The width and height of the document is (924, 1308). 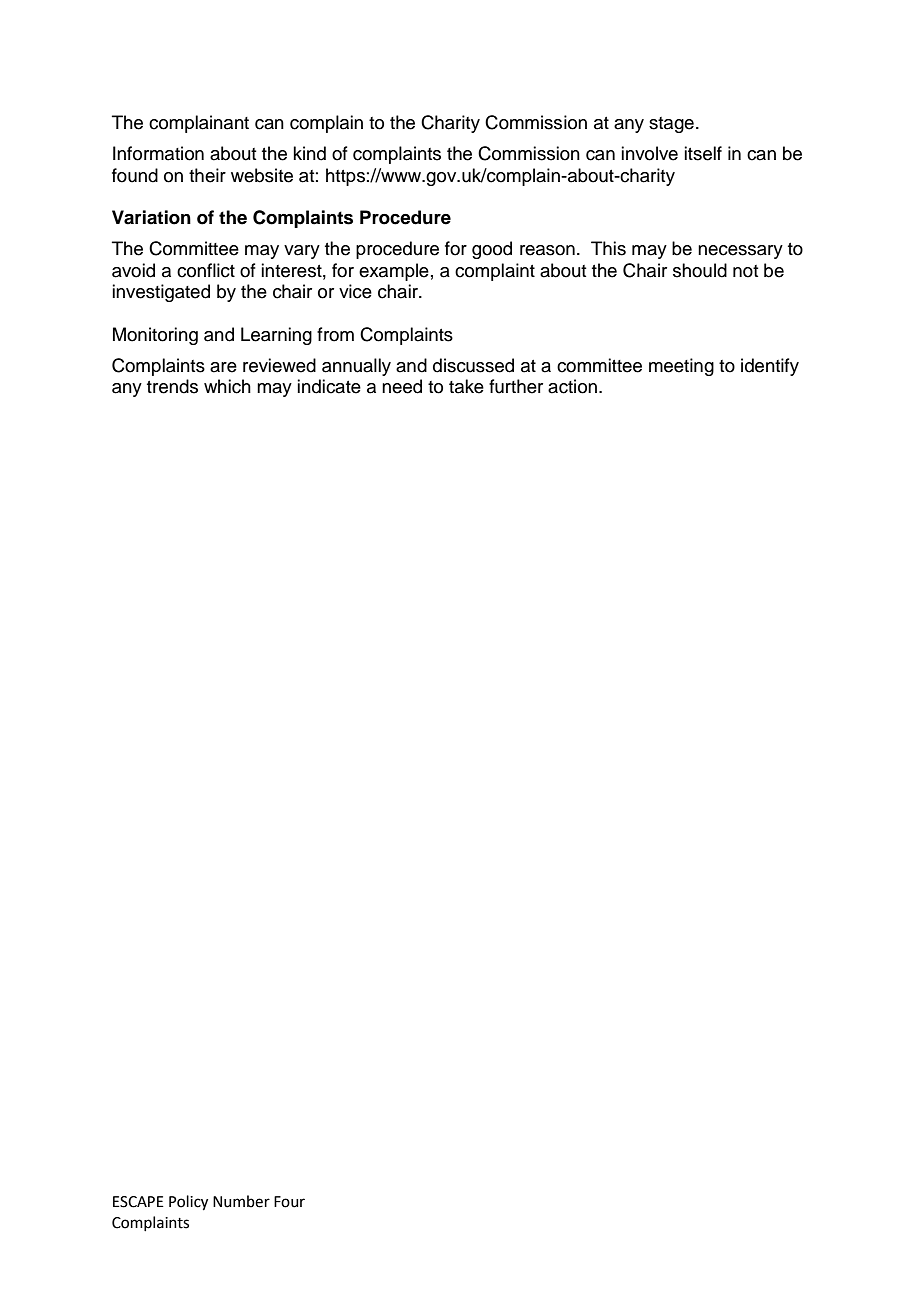 I want to click on their, so click(x=207, y=175).
